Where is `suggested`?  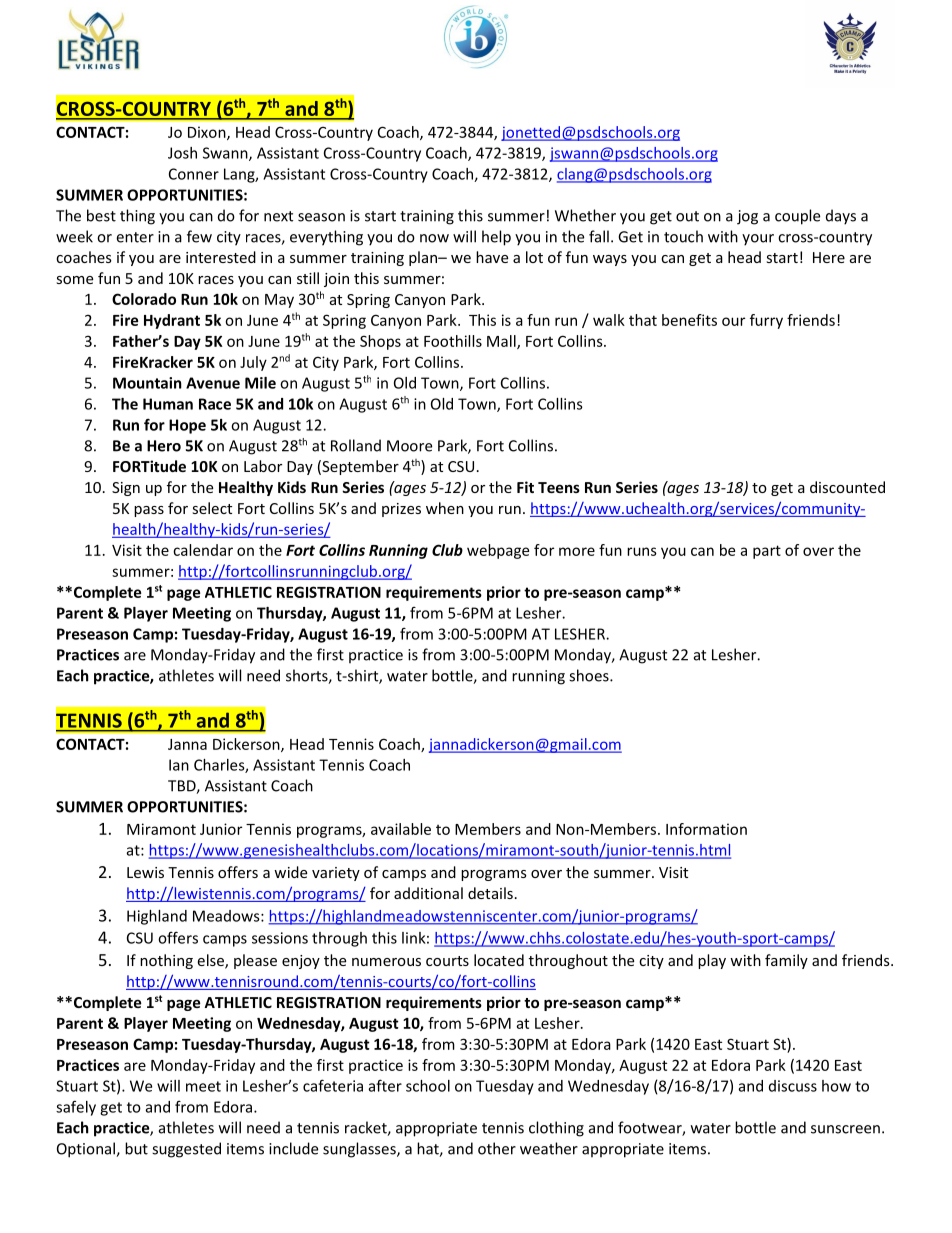 suggested is located at coordinates (186, 1150).
